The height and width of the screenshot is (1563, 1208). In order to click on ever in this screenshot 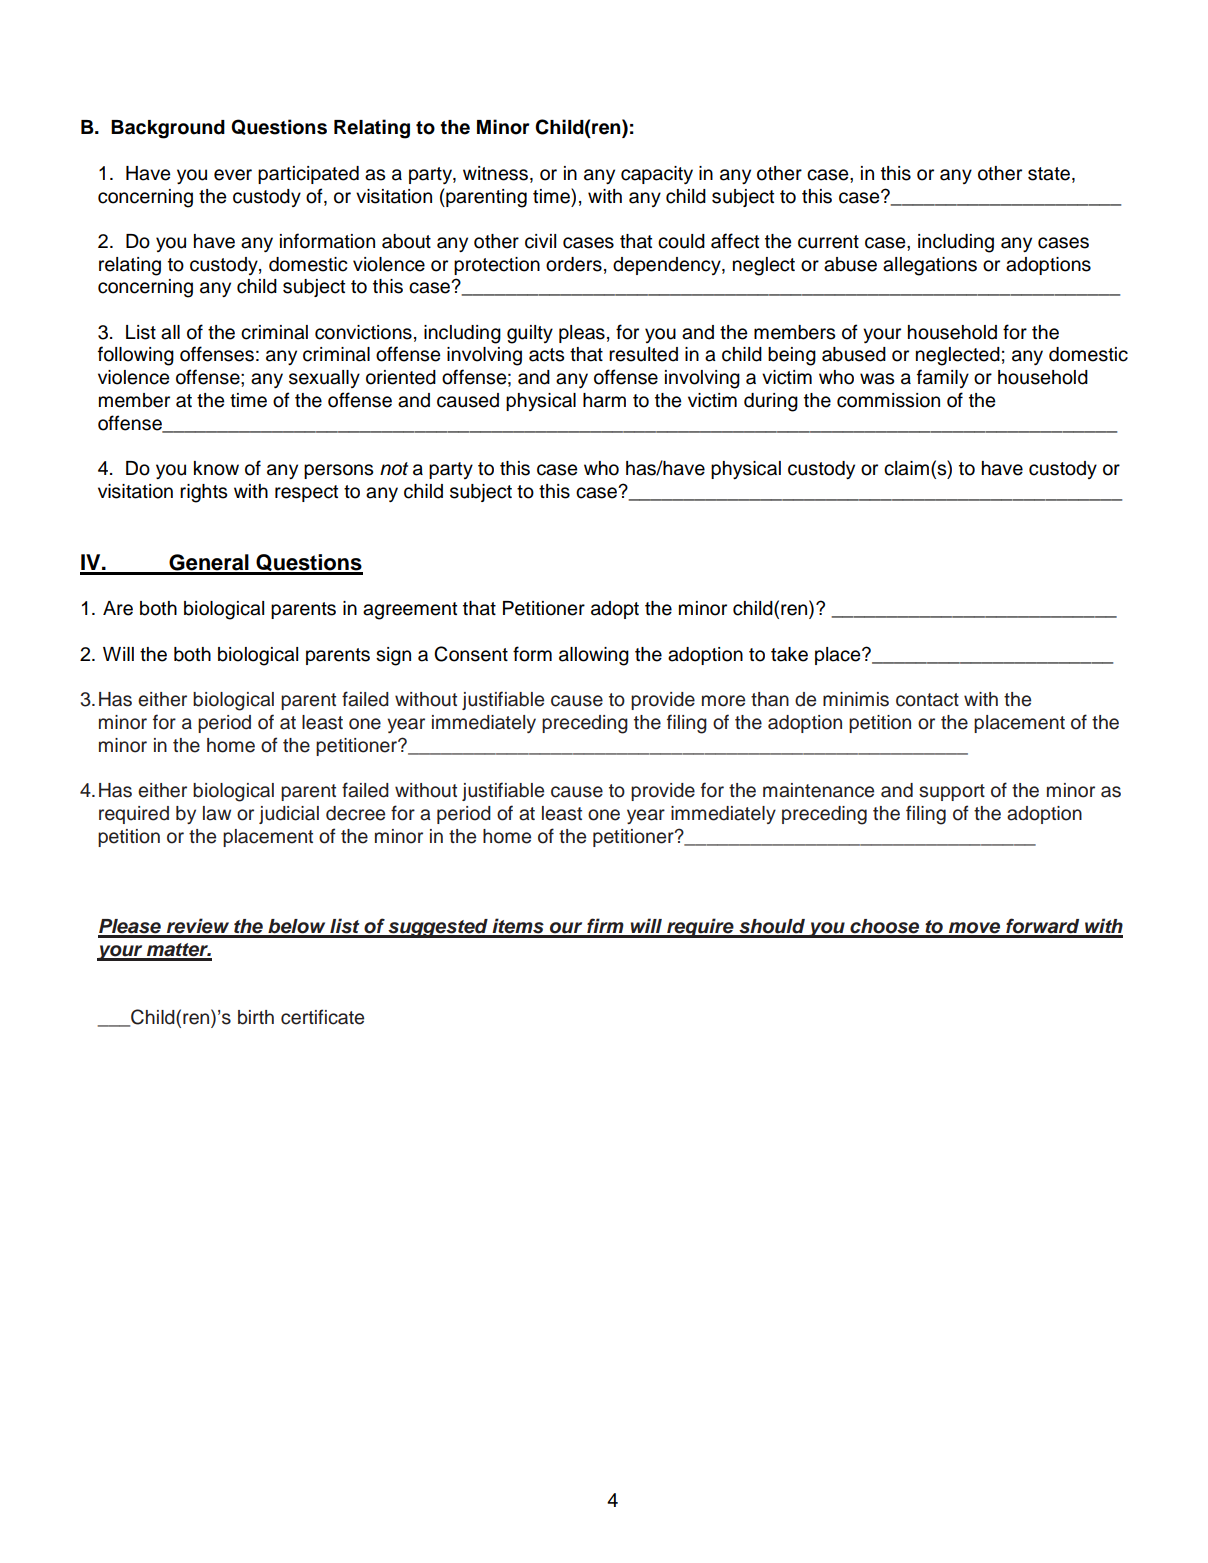, I will do `click(233, 175)`.
